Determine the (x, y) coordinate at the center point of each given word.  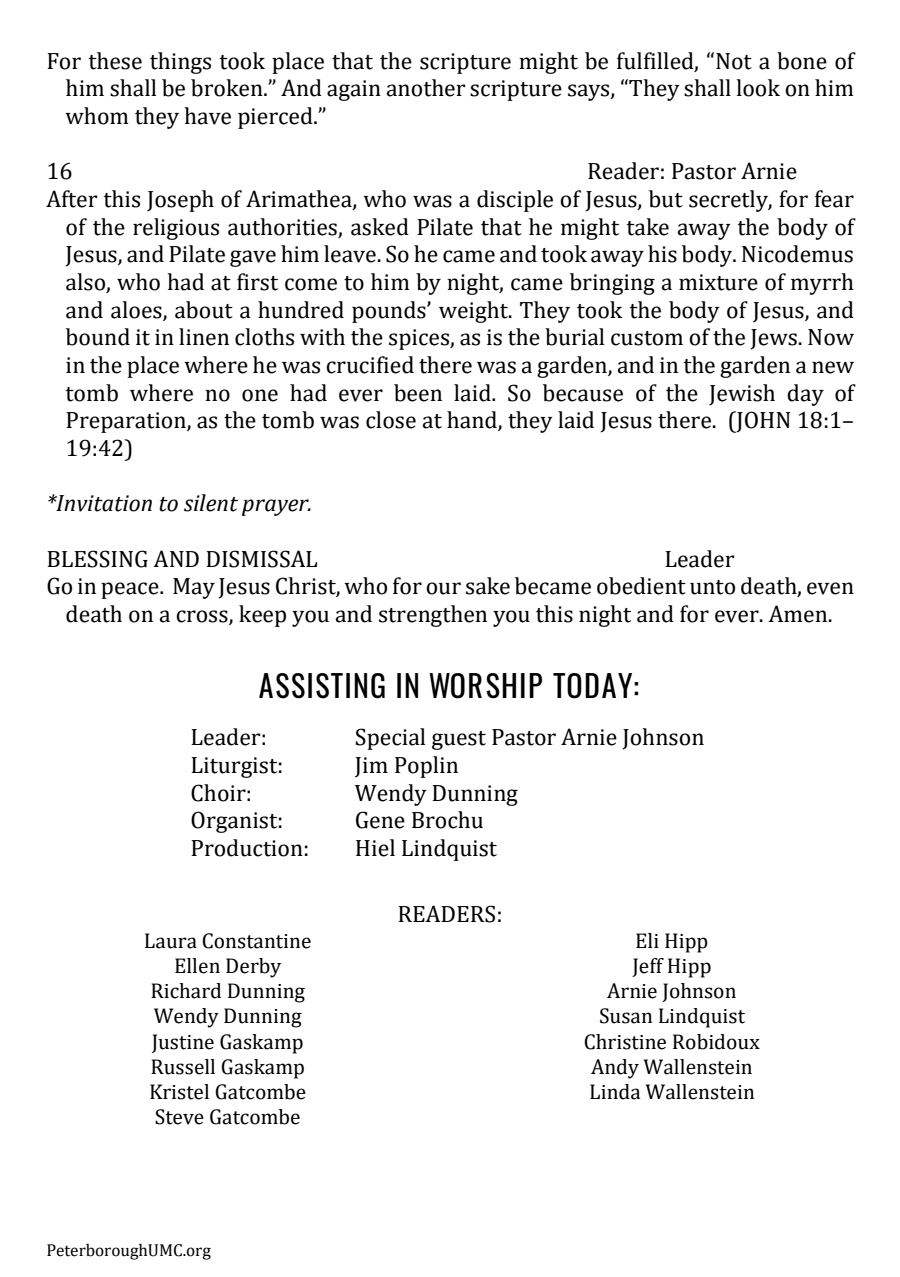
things (180, 63)
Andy (615, 1069)
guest (459, 740)
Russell (183, 1067)
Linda (615, 1092)
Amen (799, 614)
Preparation (127, 422)
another (426, 88)
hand (473, 421)
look (758, 88)
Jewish (742, 395)
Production (247, 848)
